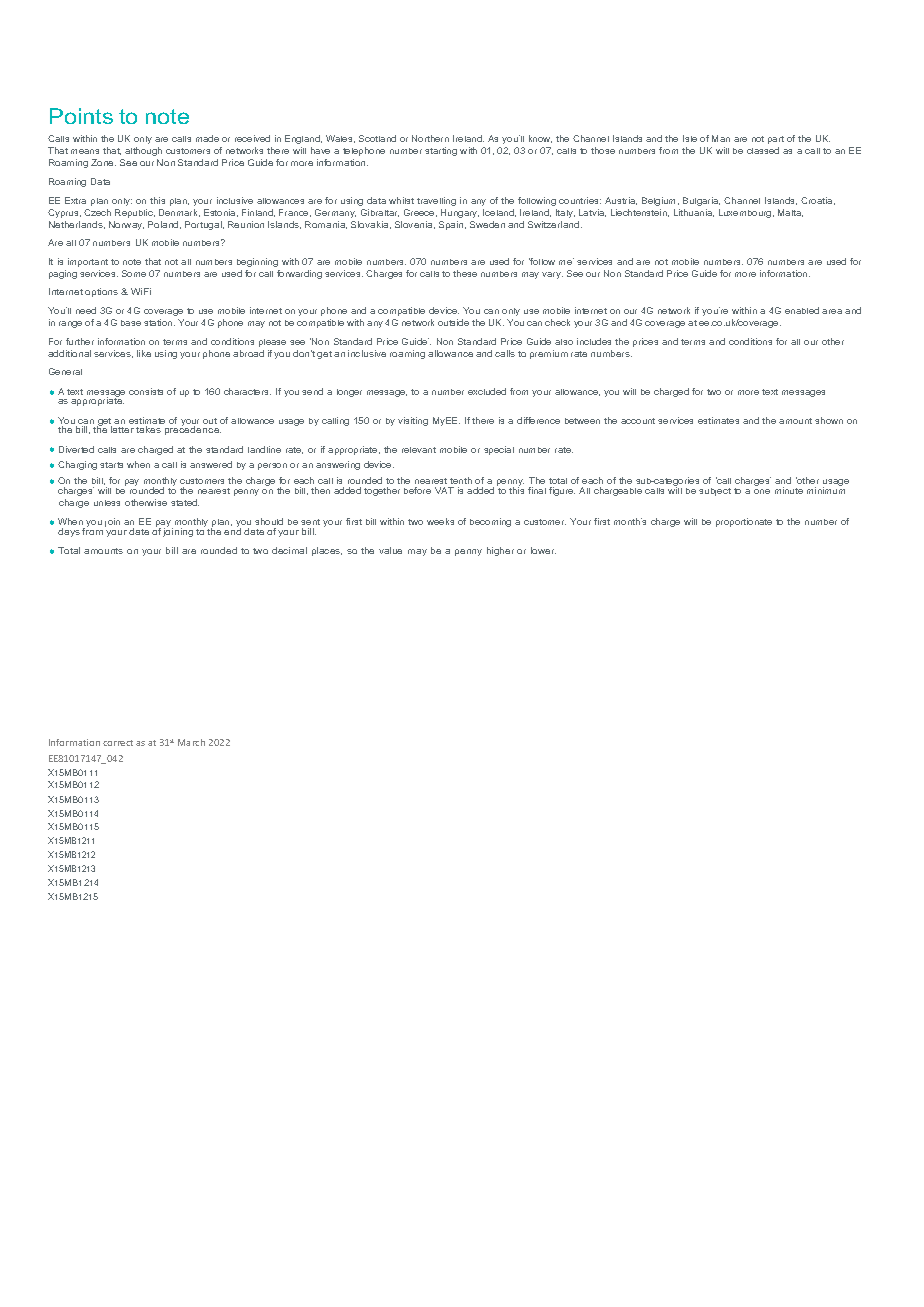 This screenshot has height=1307, width=924. I want to click on takes, so click(148, 429).
